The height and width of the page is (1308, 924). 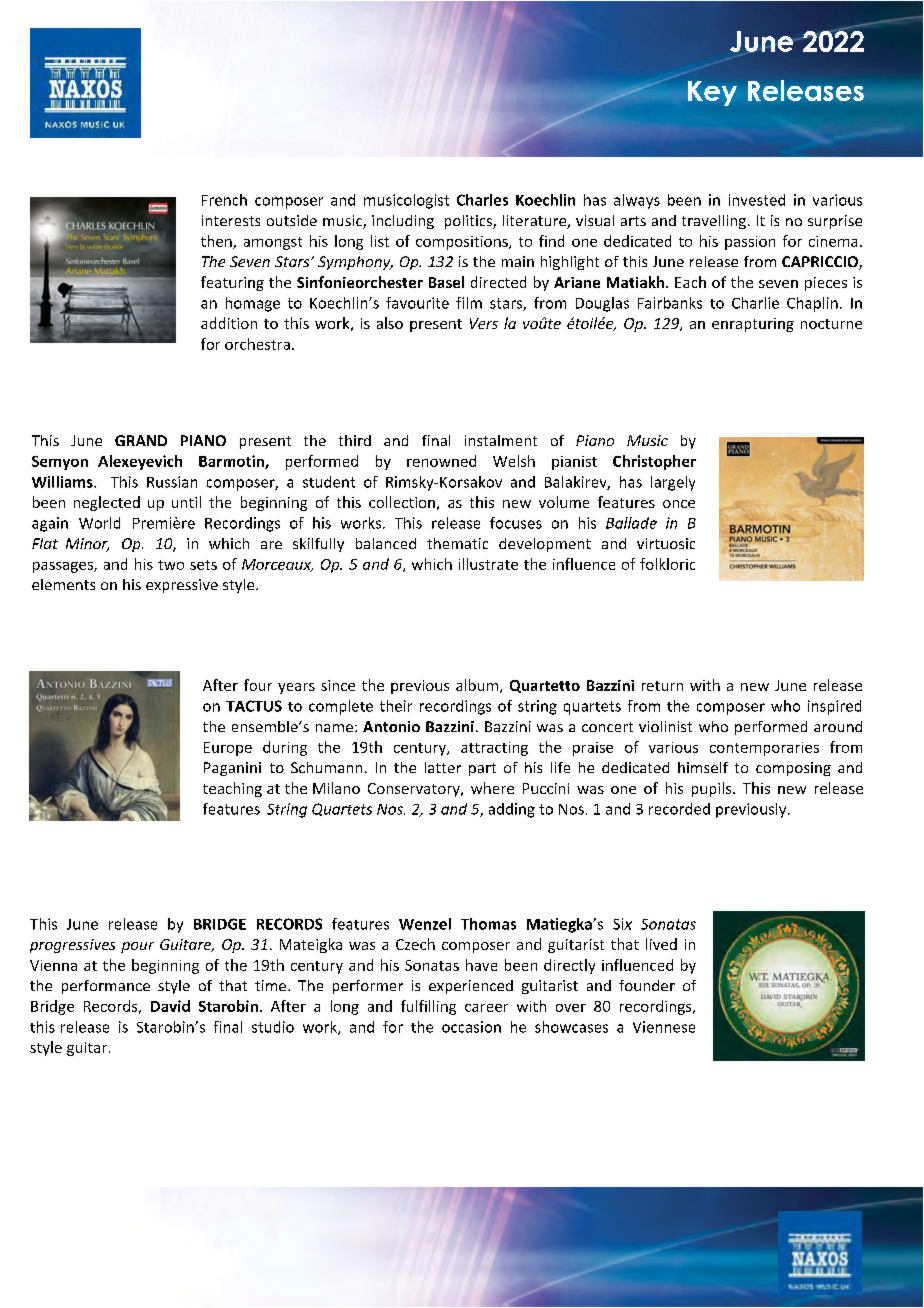 What do you see at coordinates (396, 706) in the page?
I see `their` at bounding box center [396, 706].
